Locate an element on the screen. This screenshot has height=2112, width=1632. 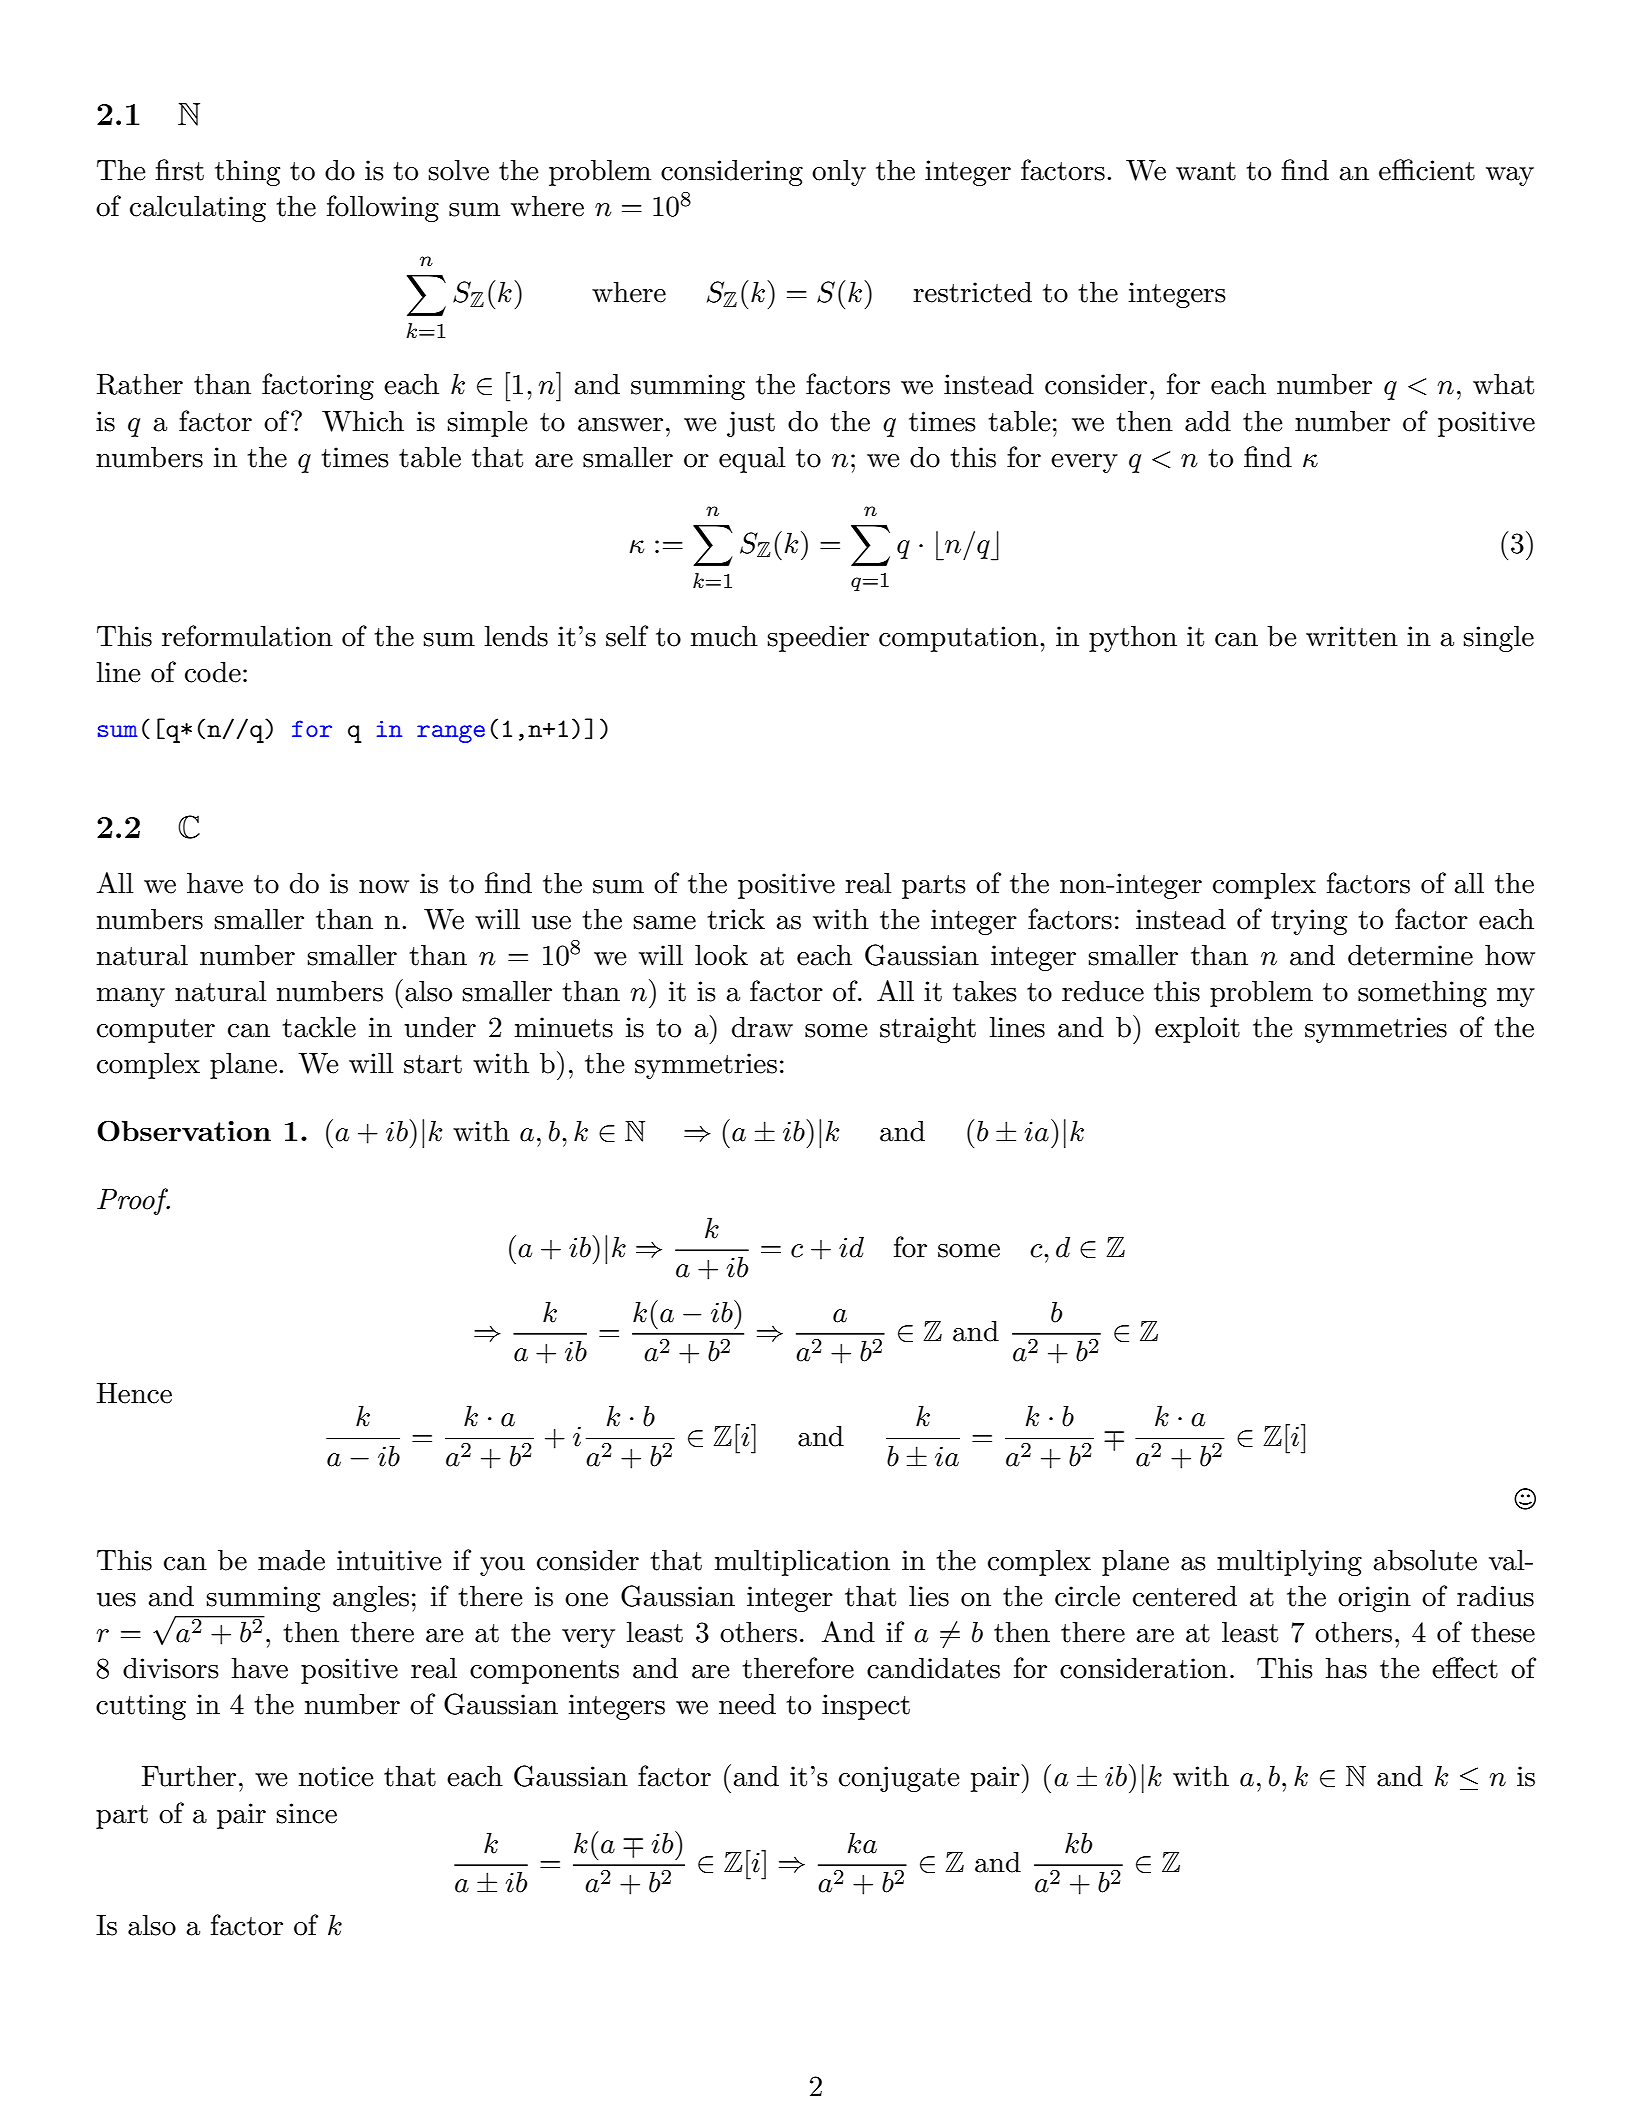
determine is located at coordinates (1410, 955).
